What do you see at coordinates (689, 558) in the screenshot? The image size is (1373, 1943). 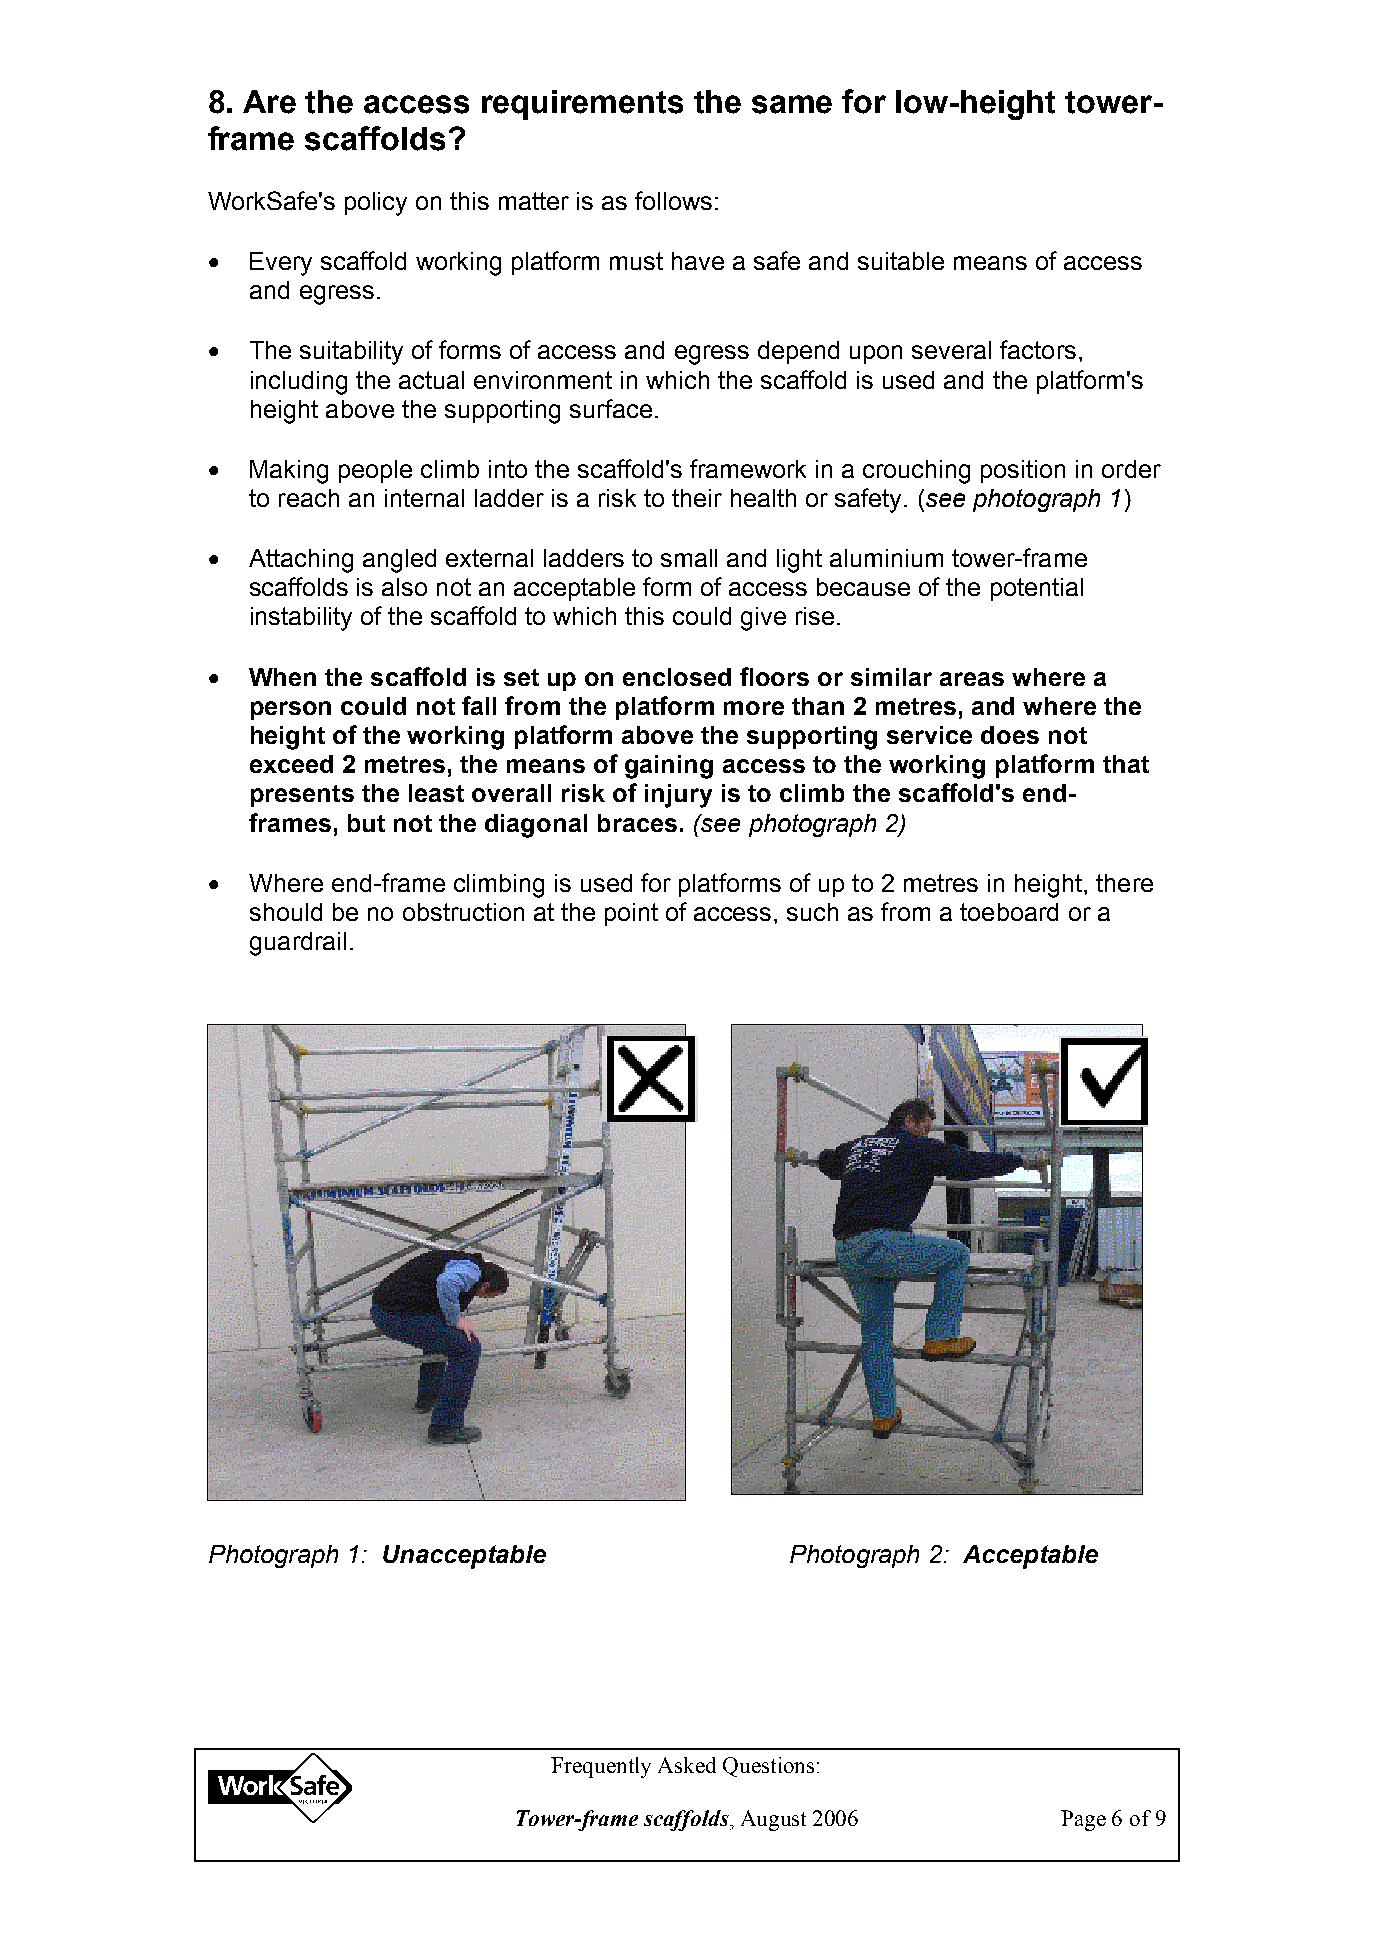 I see `small` at bounding box center [689, 558].
